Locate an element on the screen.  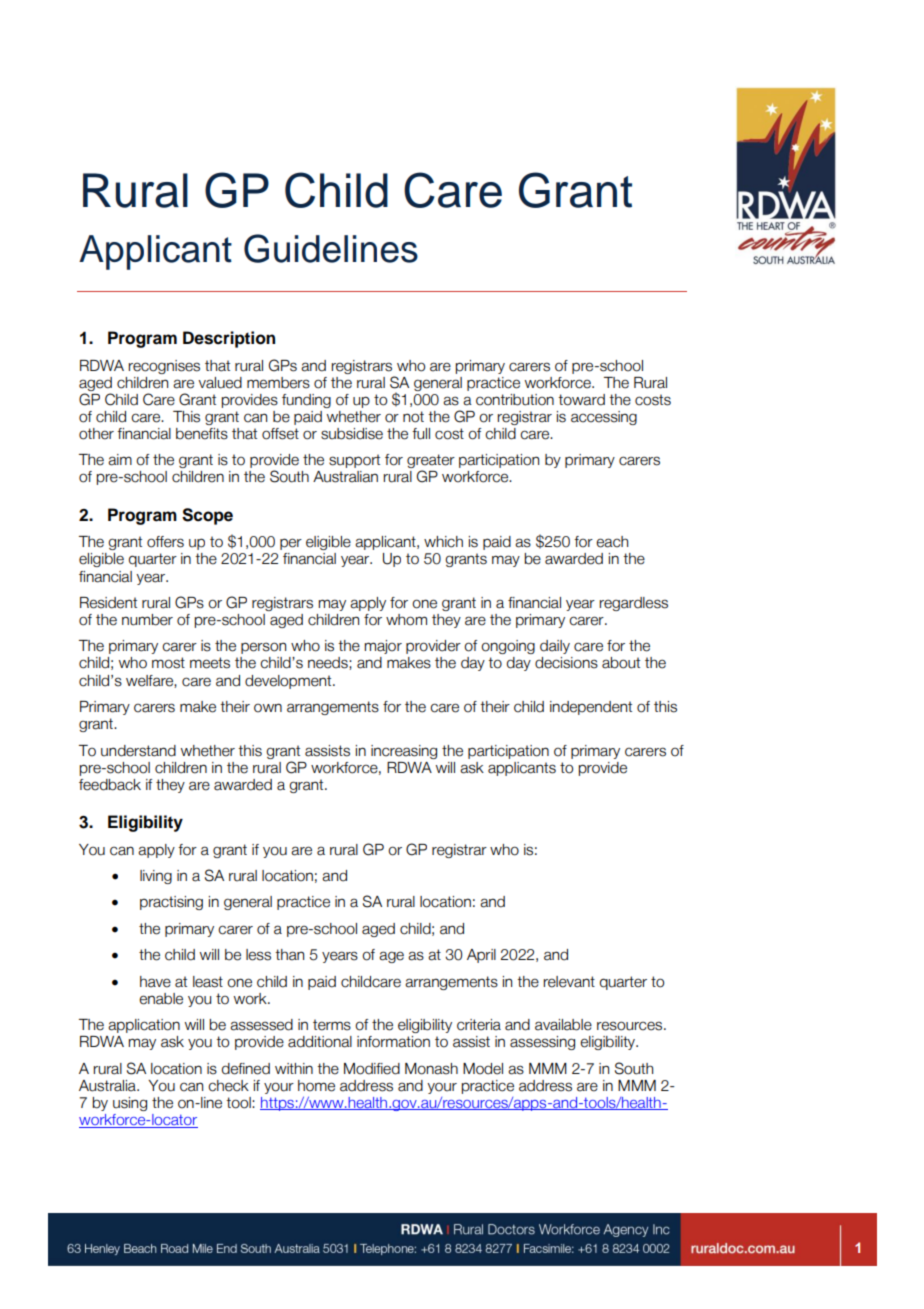
increasing is located at coordinates (404, 752).
